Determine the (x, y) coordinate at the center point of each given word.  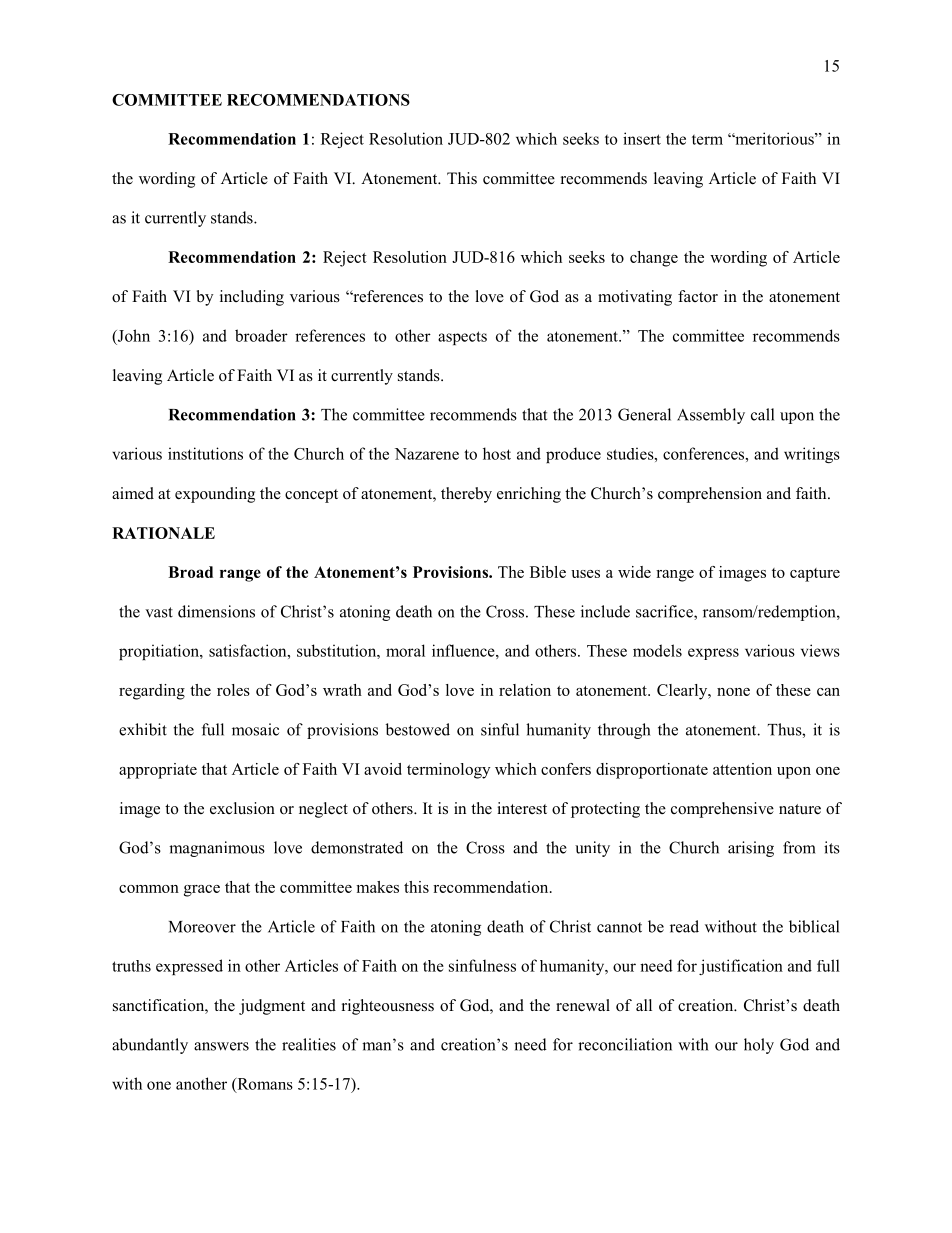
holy (759, 1046)
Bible (548, 572)
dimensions (216, 611)
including (252, 298)
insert (642, 138)
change (654, 259)
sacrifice (665, 612)
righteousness (388, 1007)
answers (221, 1046)
